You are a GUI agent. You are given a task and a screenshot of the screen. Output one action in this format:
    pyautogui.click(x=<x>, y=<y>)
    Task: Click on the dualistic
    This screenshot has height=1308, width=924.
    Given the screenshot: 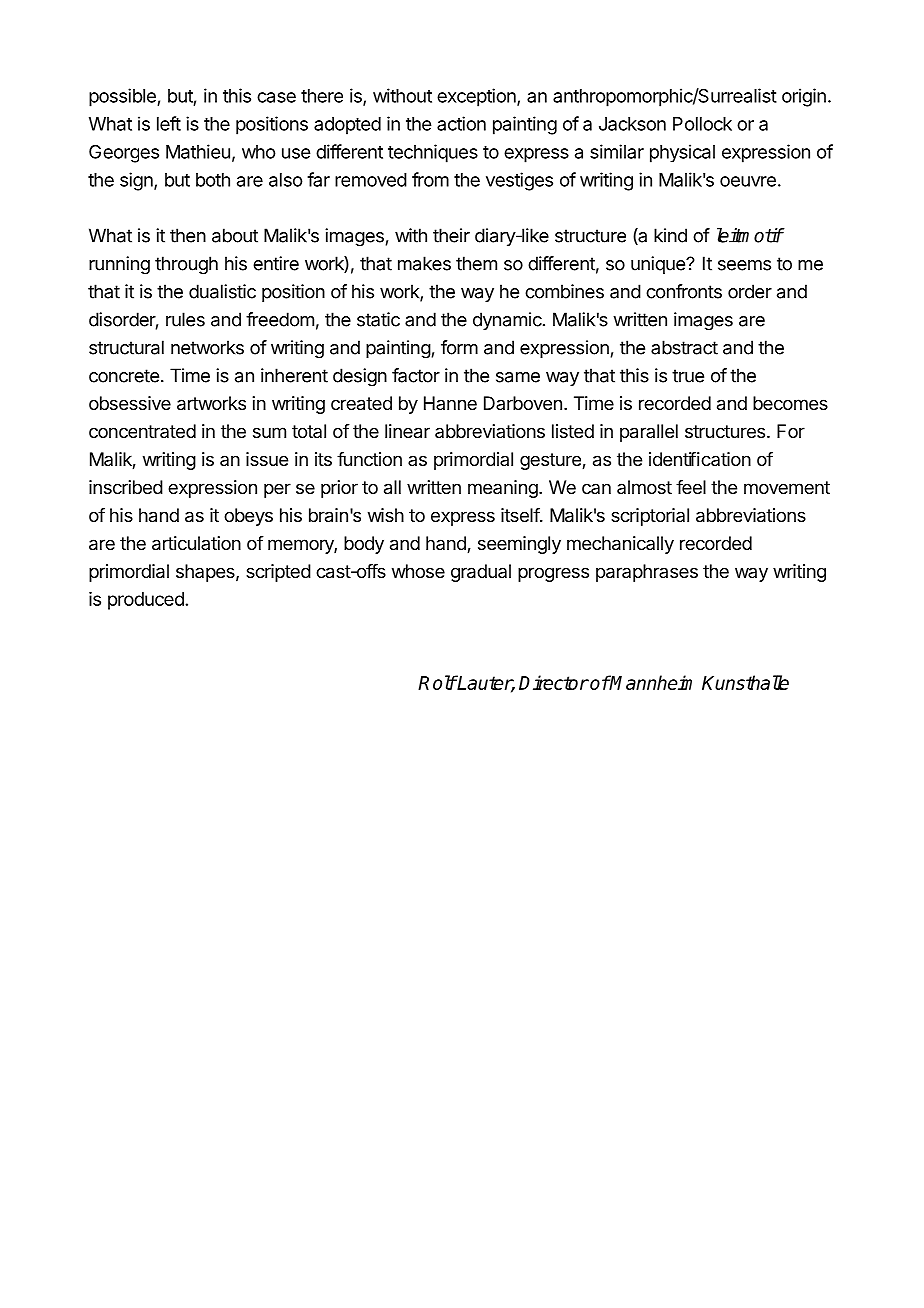 What is the action you would take?
    pyautogui.click(x=222, y=291)
